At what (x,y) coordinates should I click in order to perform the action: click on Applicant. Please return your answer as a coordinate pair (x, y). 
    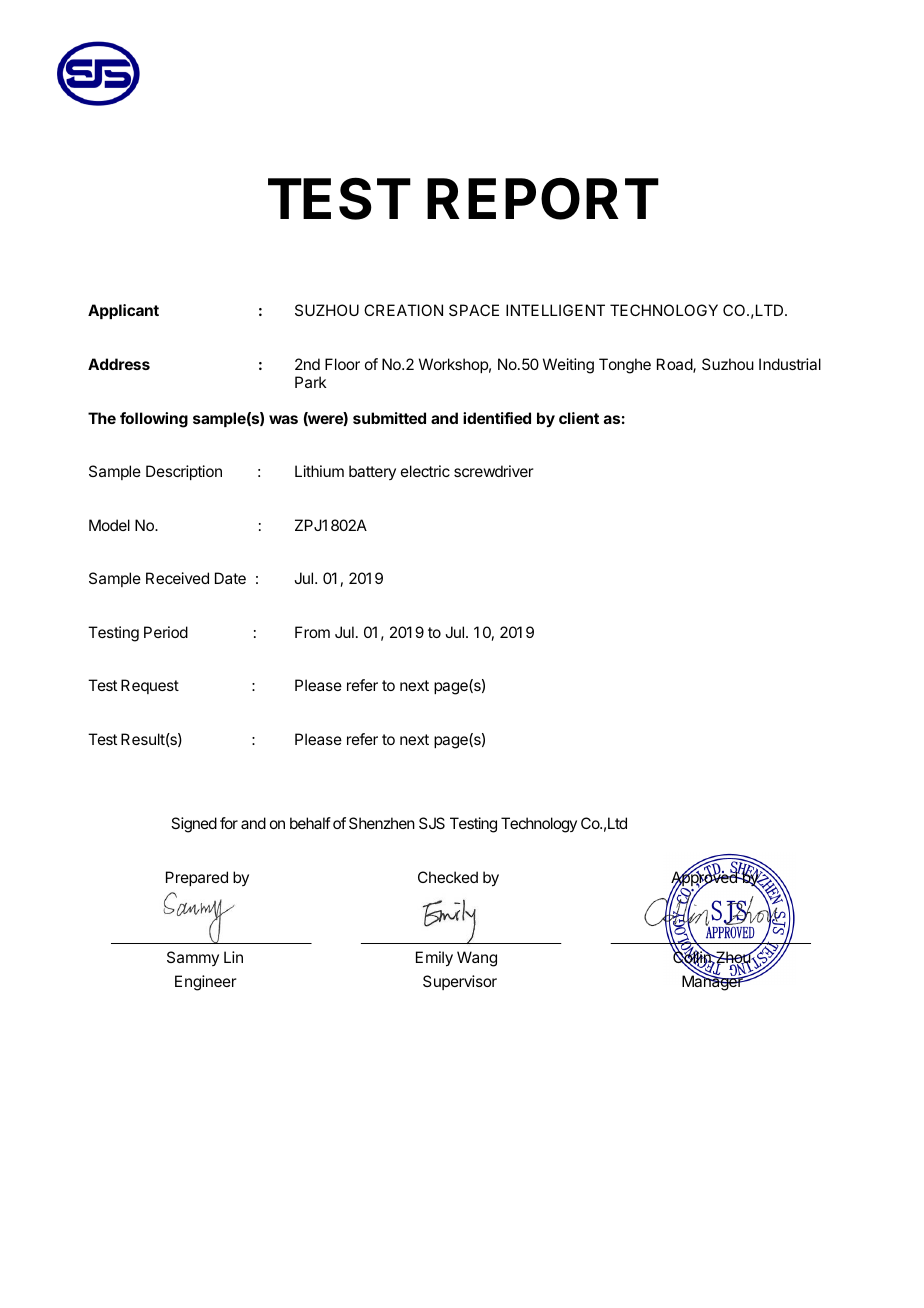
    Looking at the image, I should click on (123, 311).
